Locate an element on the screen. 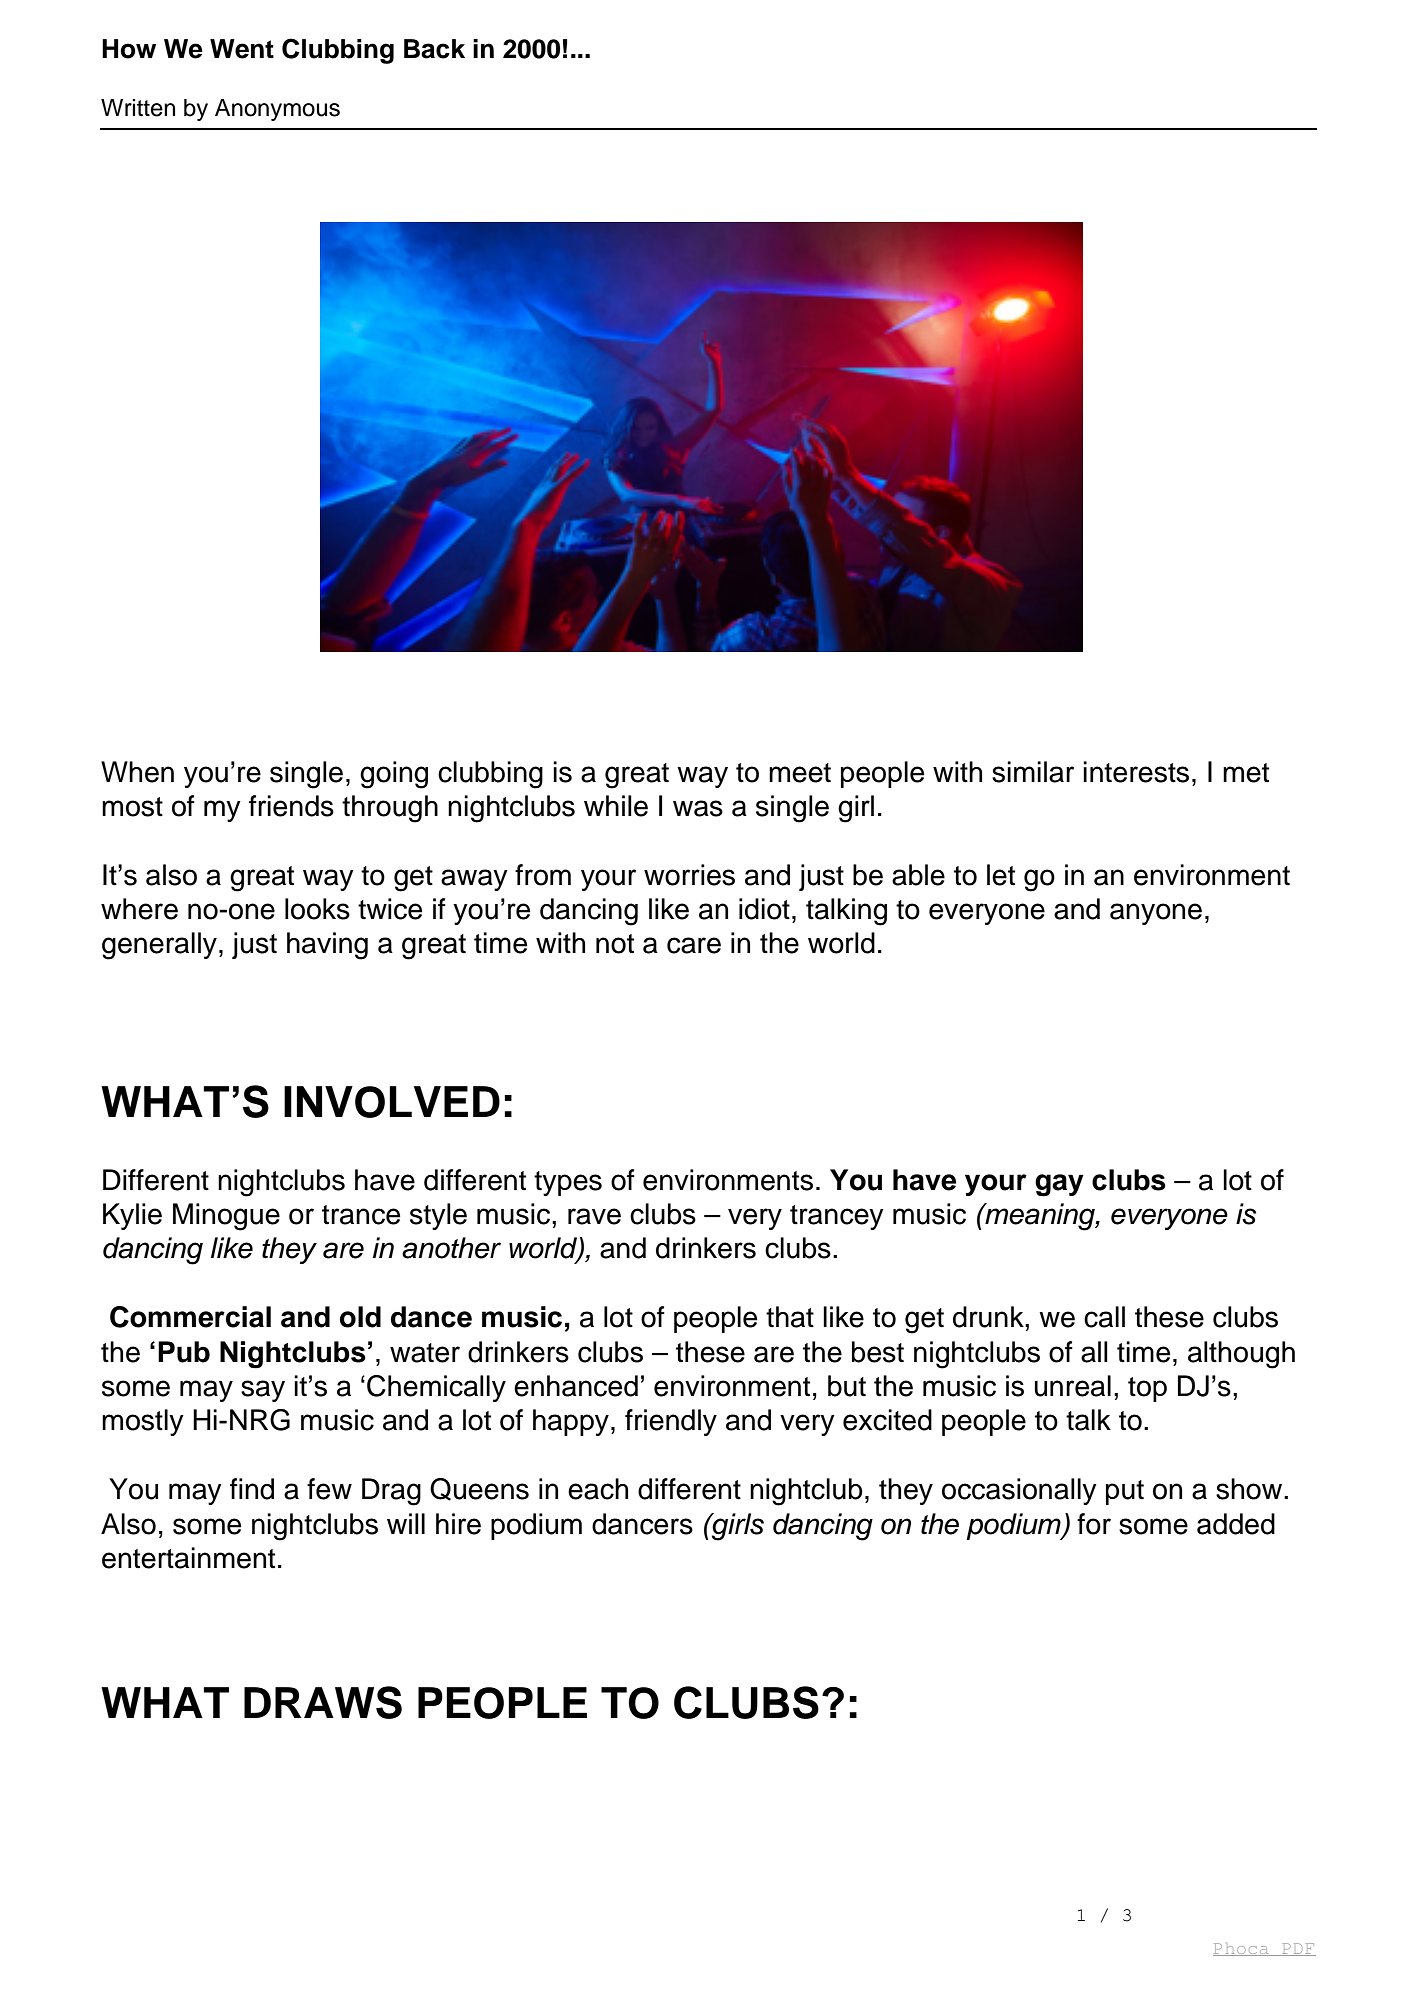 The image size is (1417, 2004). interests is located at coordinates (1136, 772).
